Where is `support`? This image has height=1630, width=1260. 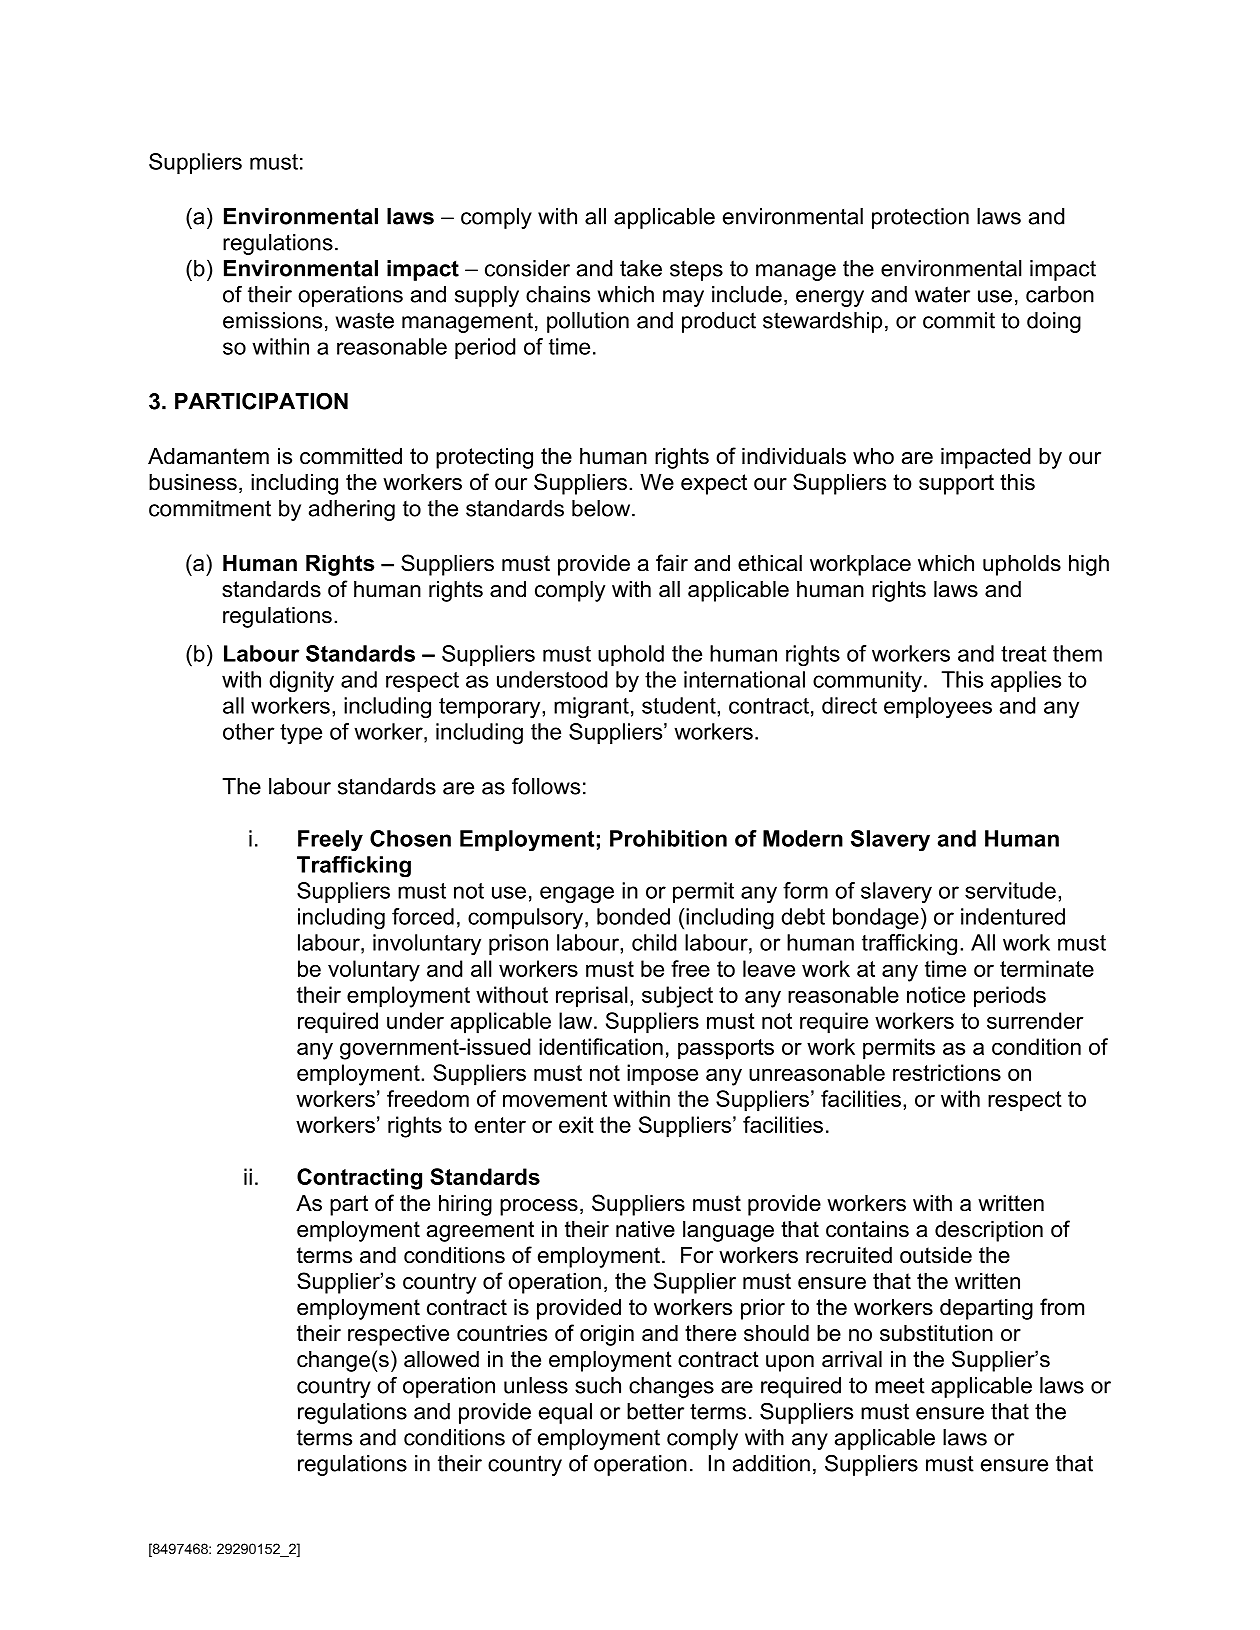 support is located at coordinates (956, 484).
